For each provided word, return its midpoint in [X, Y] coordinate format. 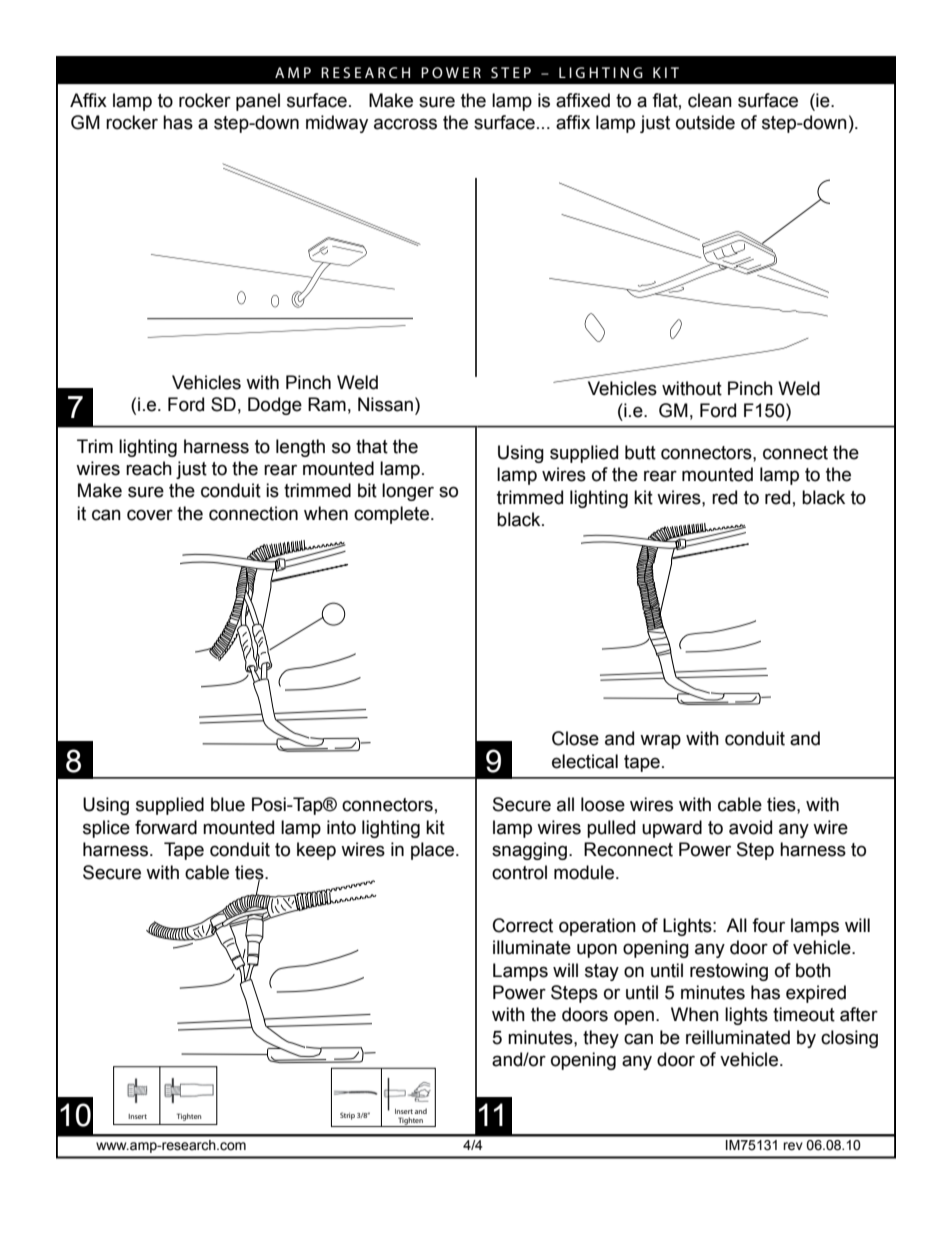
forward [166, 827]
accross [405, 124]
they [601, 1039]
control [519, 872]
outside [705, 122]
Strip [347, 1116]
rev [793, 1146]
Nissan [385, 404]
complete [391, 515]
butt [640, 452]
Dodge [275, 406]
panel [258, 102]
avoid [750, 827]
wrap [660, 741]
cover [150, 515]
